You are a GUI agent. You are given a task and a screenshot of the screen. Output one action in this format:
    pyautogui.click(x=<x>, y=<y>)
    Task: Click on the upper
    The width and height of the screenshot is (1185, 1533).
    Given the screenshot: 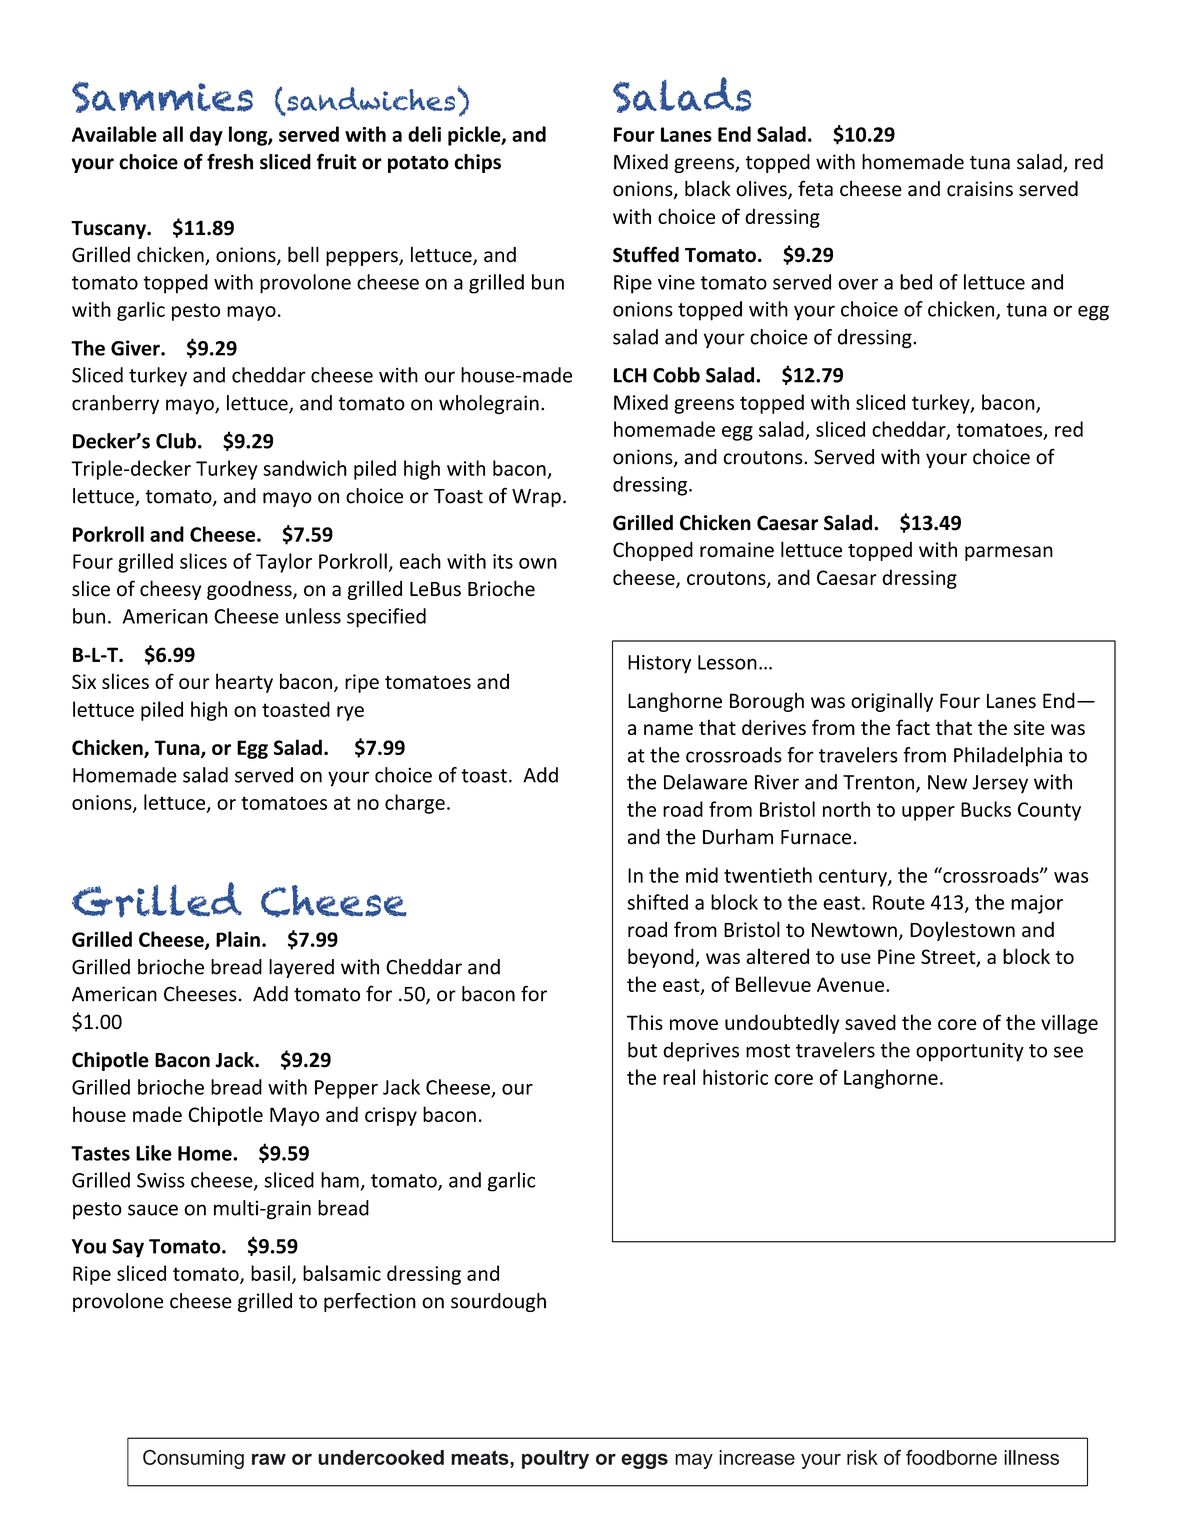 What is the action you would take?
    pyautogui.click(x=928, y=813)
